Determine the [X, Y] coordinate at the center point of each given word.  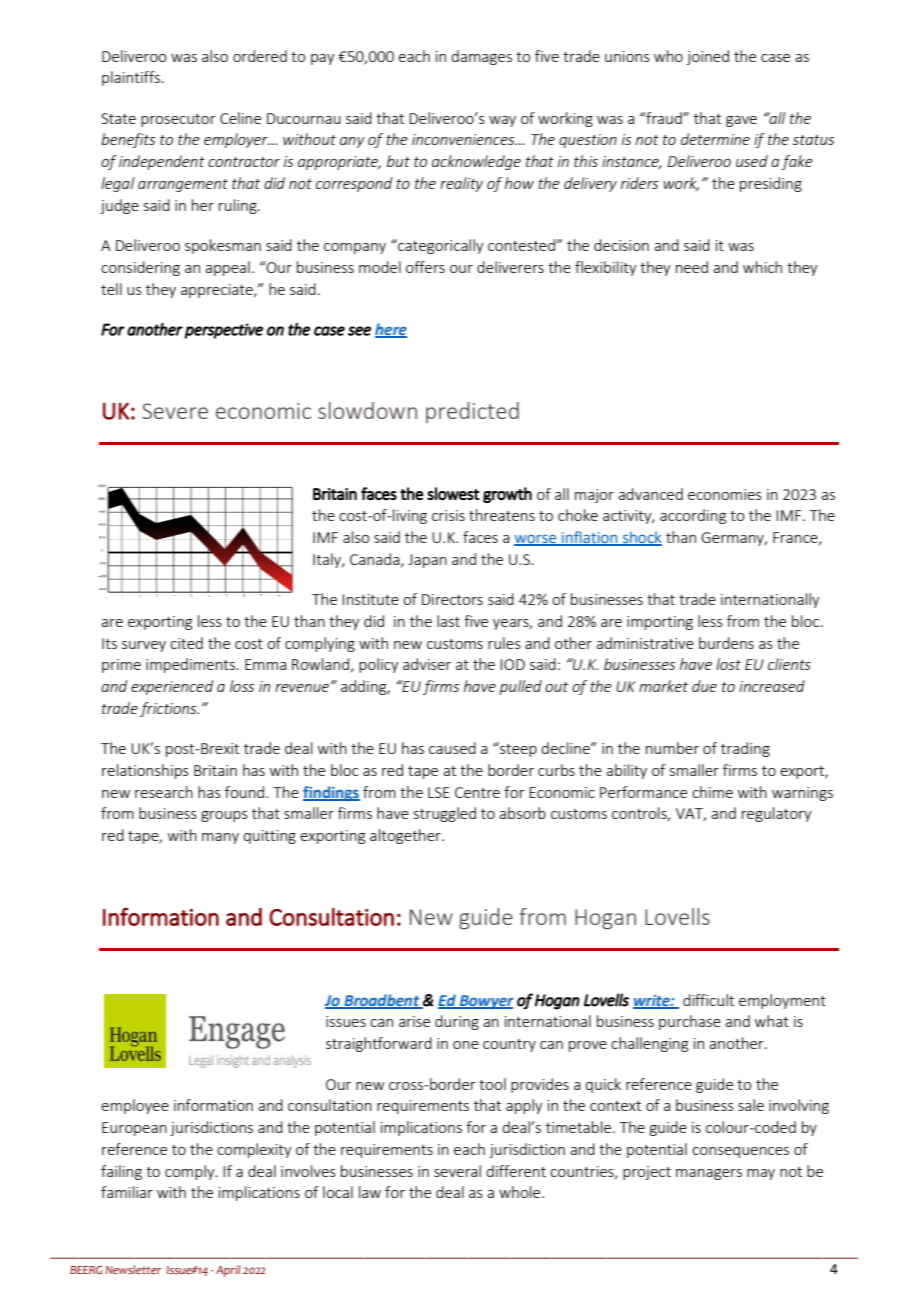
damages [481, 57]
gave [741, 121]
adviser [427, 664]
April [228, 1271]
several [457, 1171]
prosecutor [178, 120]
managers [709, 1174]
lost [728, 664]
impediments [192, 665]
